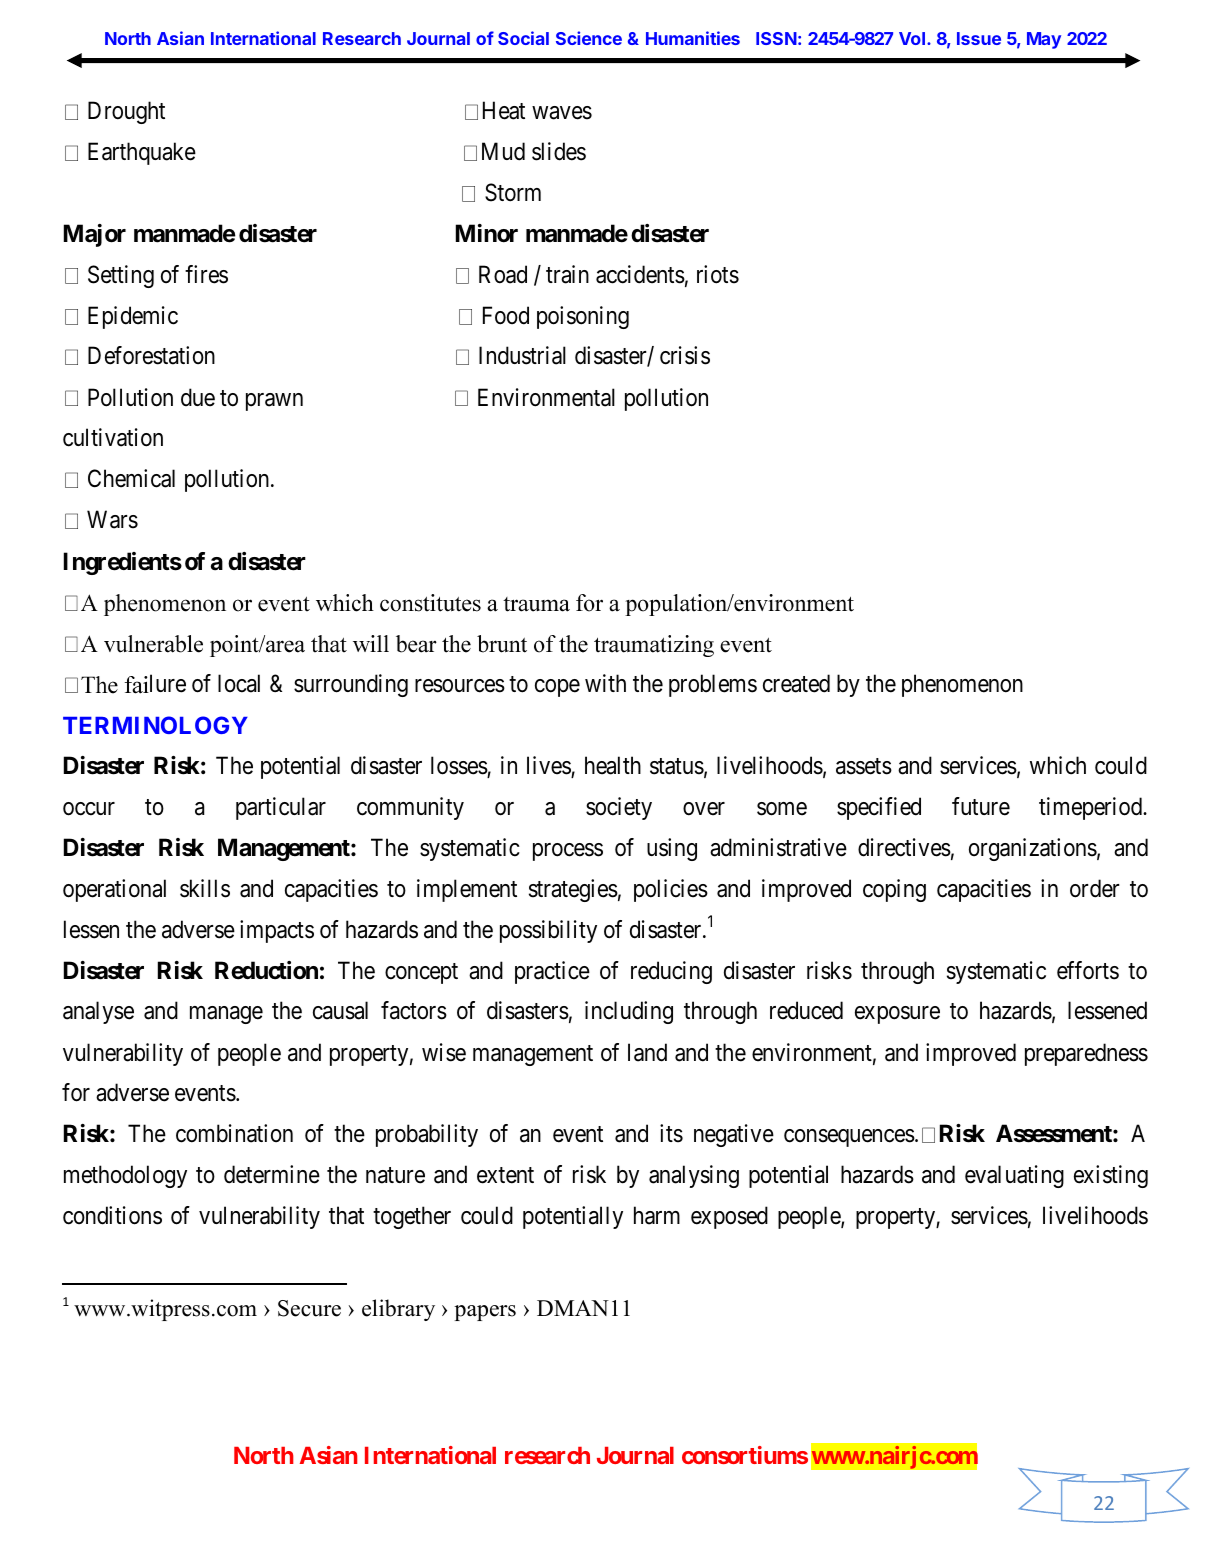 The image size is (1210, 1566). Describe the element at coordinates (583, 317) in the screenshot. I see `poisoning` at that location.
